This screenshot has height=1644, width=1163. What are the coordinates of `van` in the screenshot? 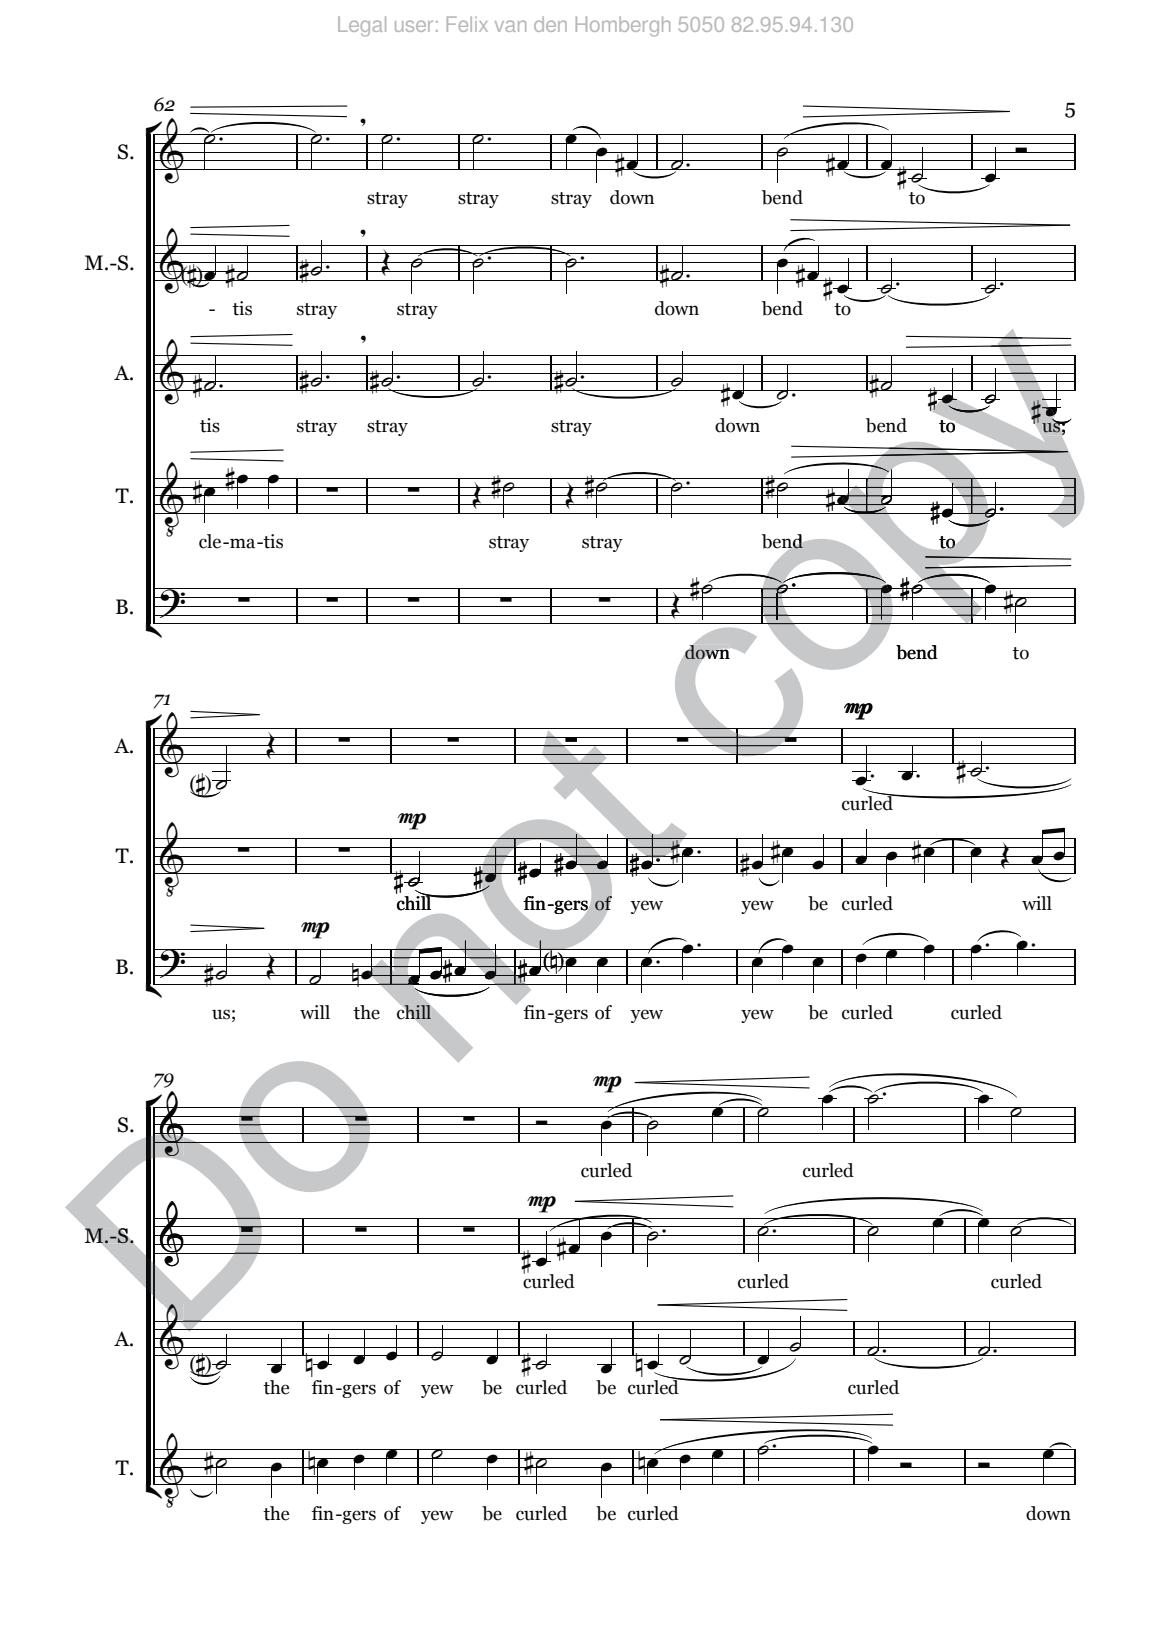 It's located at (510, 26).
